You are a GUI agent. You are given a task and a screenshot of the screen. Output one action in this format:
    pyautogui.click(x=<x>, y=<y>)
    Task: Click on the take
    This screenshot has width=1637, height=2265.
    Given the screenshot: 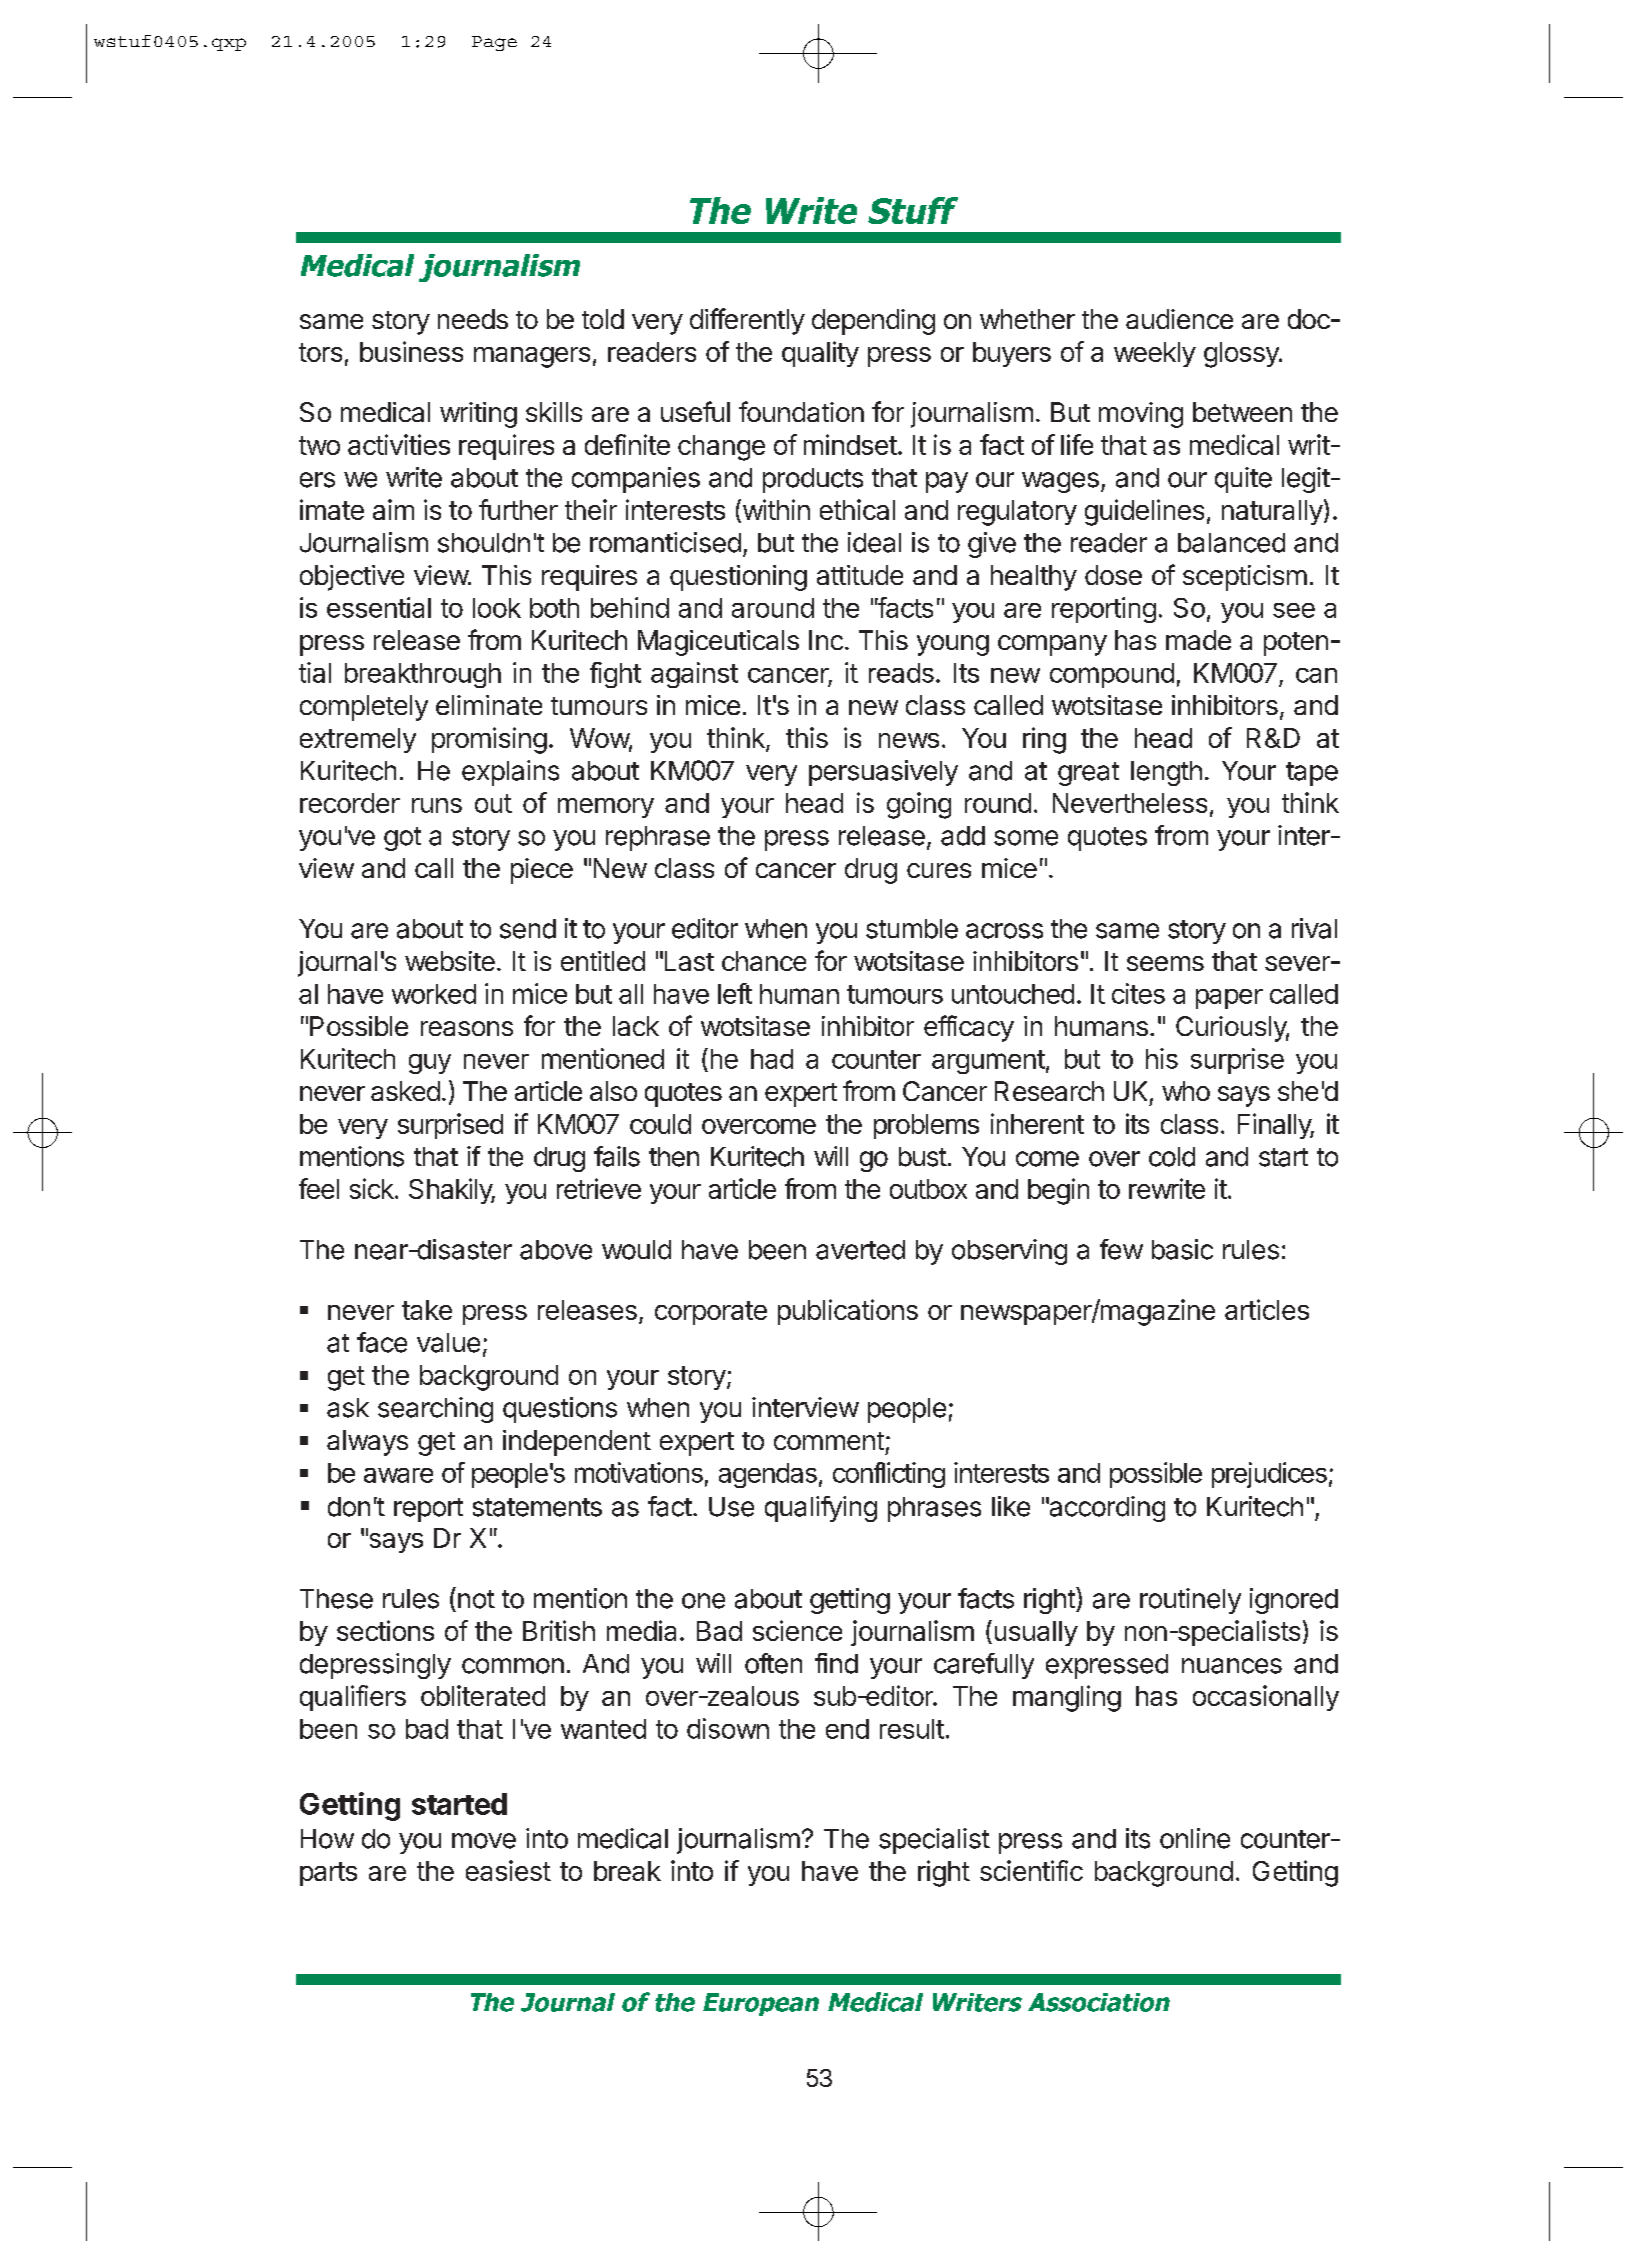 What is the action you would take?
    pyautogui.click(x=427, y=1310)
